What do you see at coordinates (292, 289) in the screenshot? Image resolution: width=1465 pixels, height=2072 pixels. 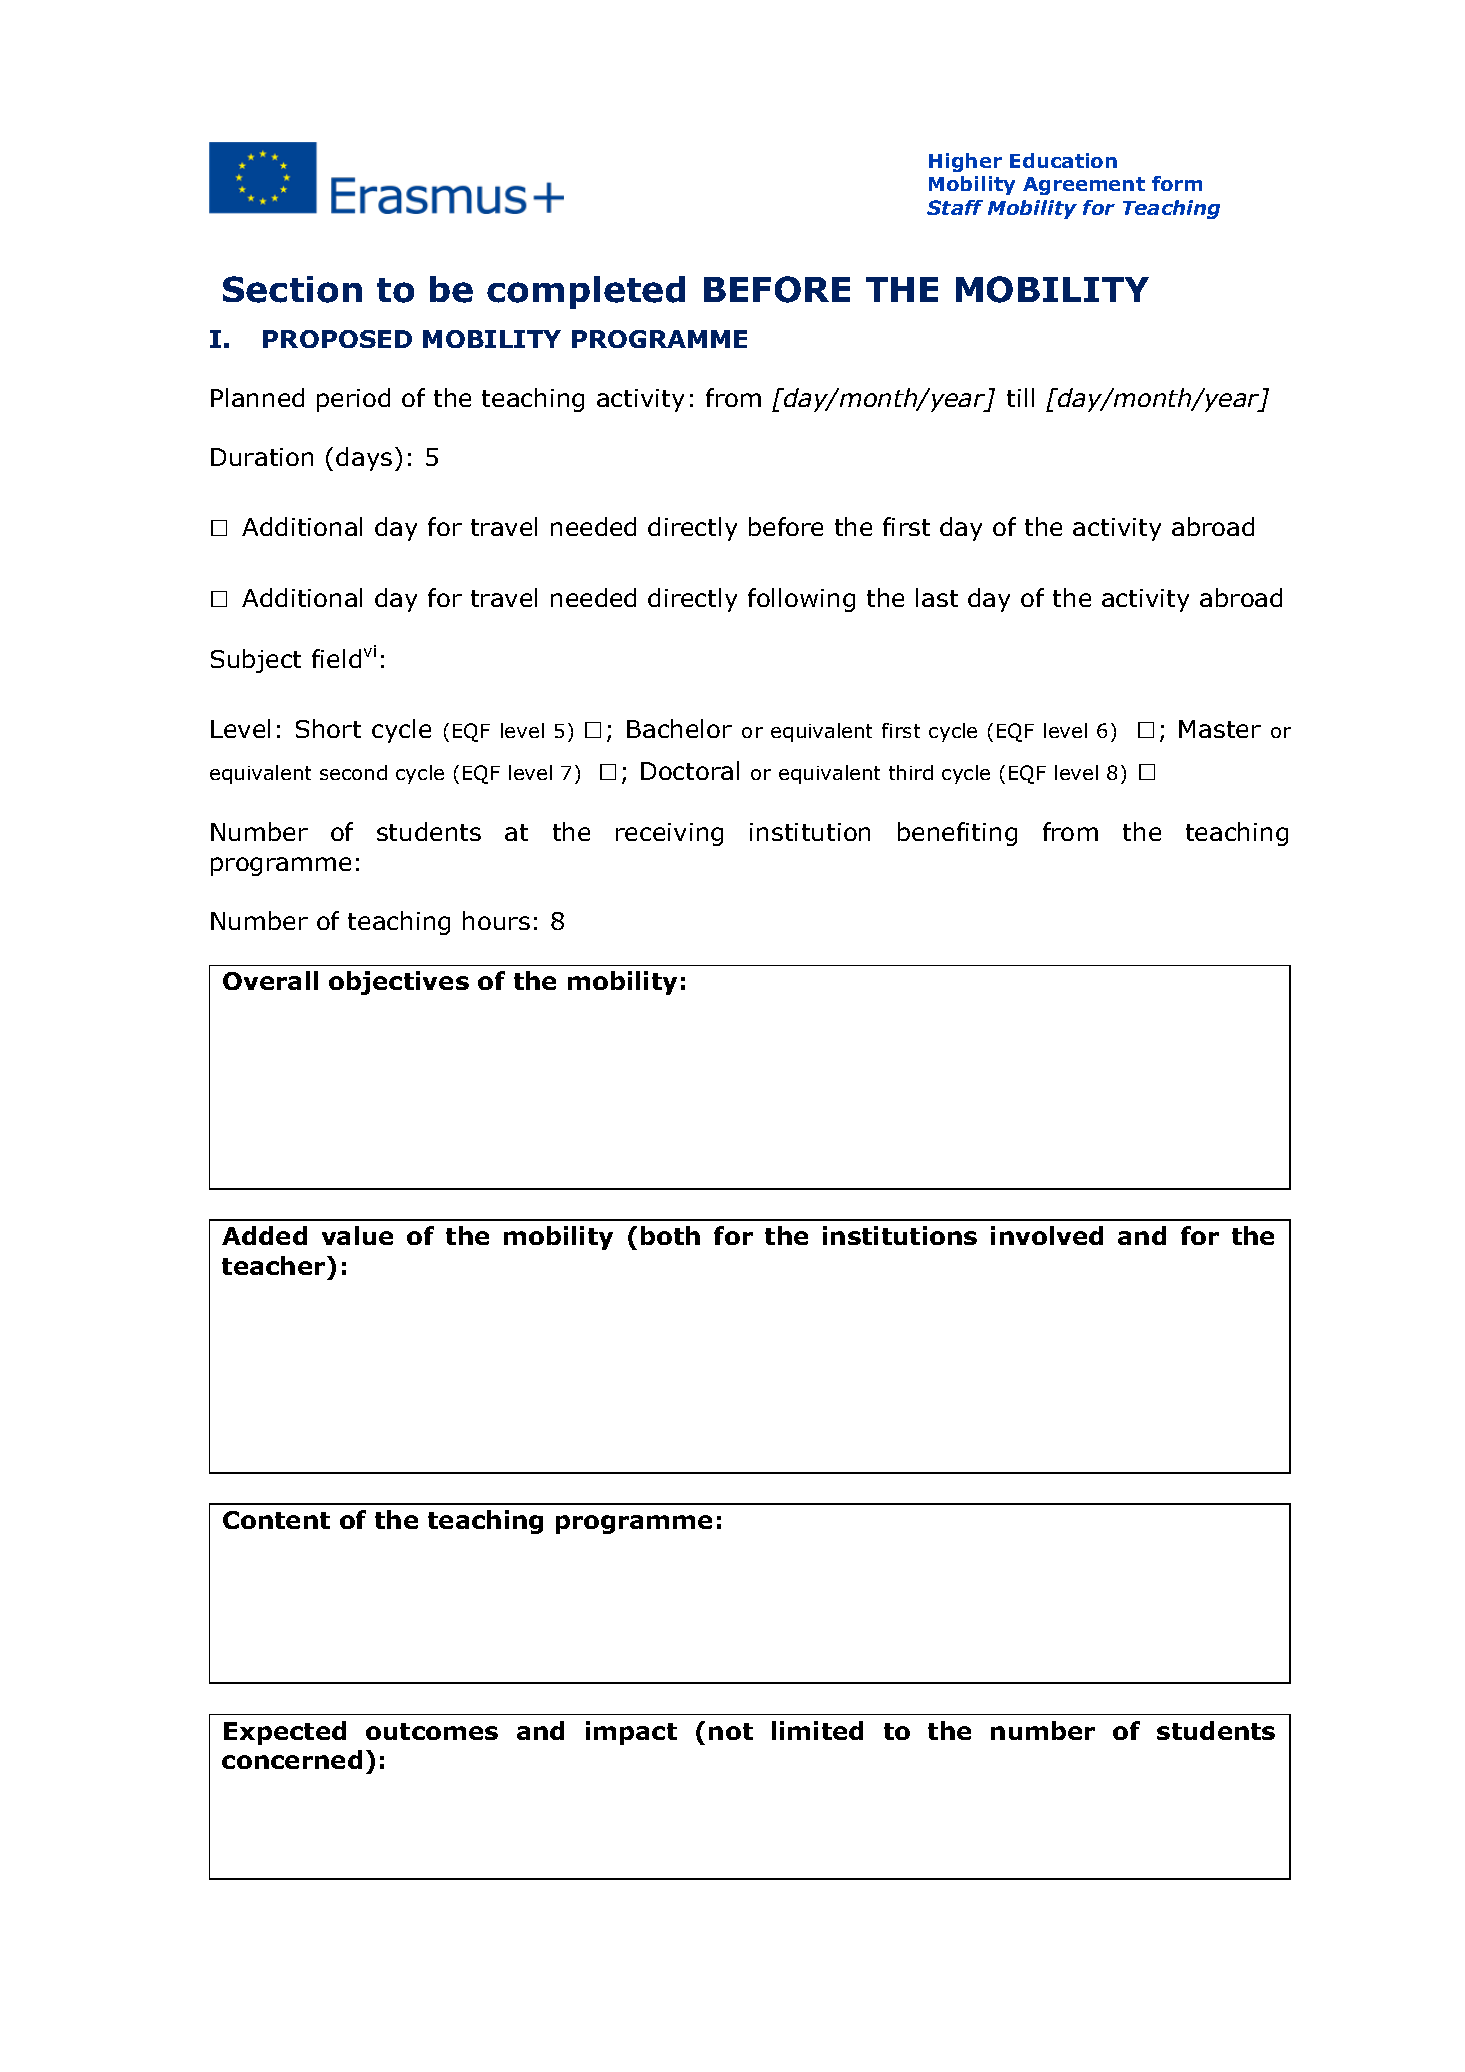 I see `Section` at bounding box center [292, 289].
